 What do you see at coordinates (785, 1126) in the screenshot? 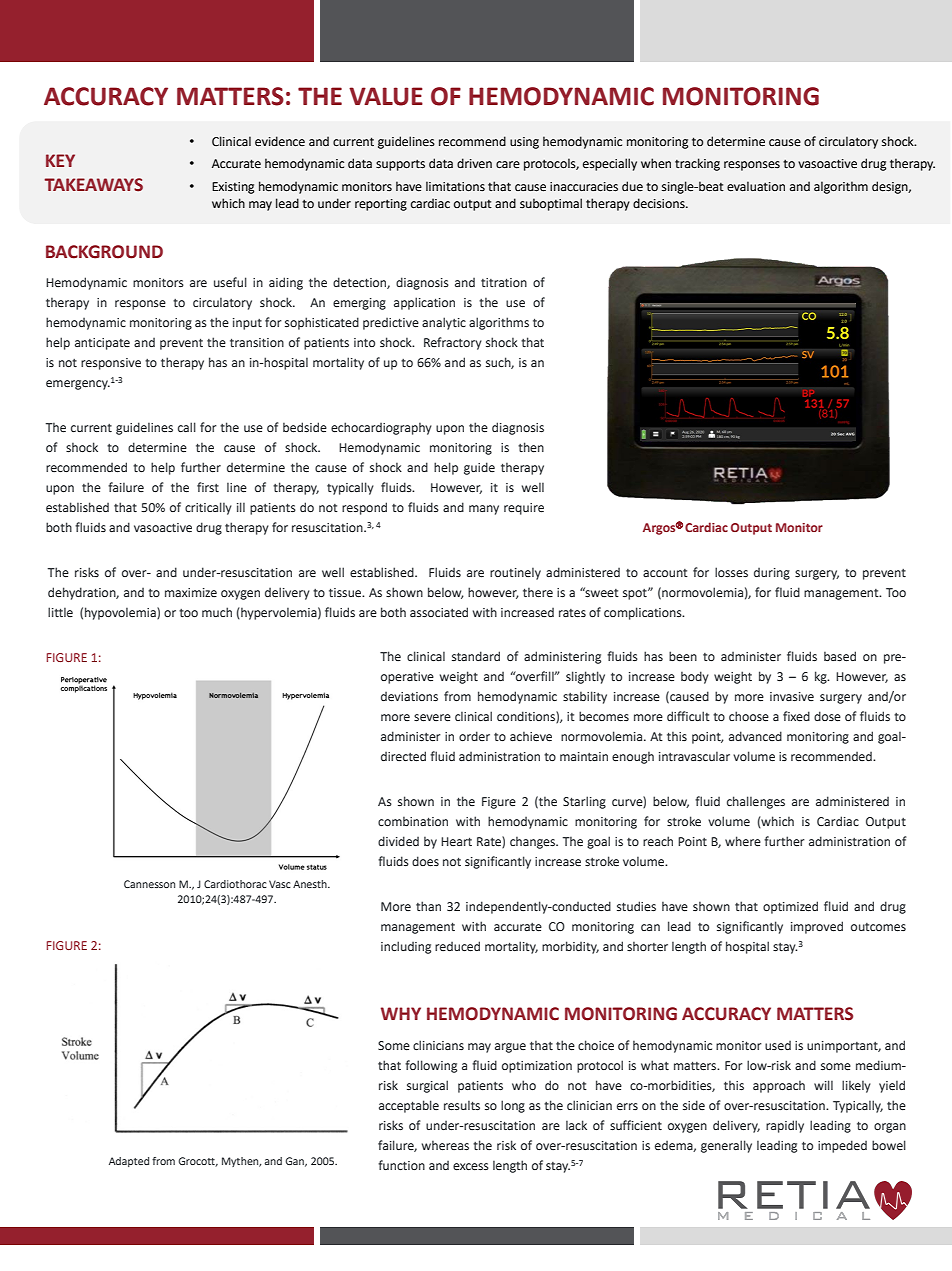
I see `rapidly` at bounding box center [785, 1126].
